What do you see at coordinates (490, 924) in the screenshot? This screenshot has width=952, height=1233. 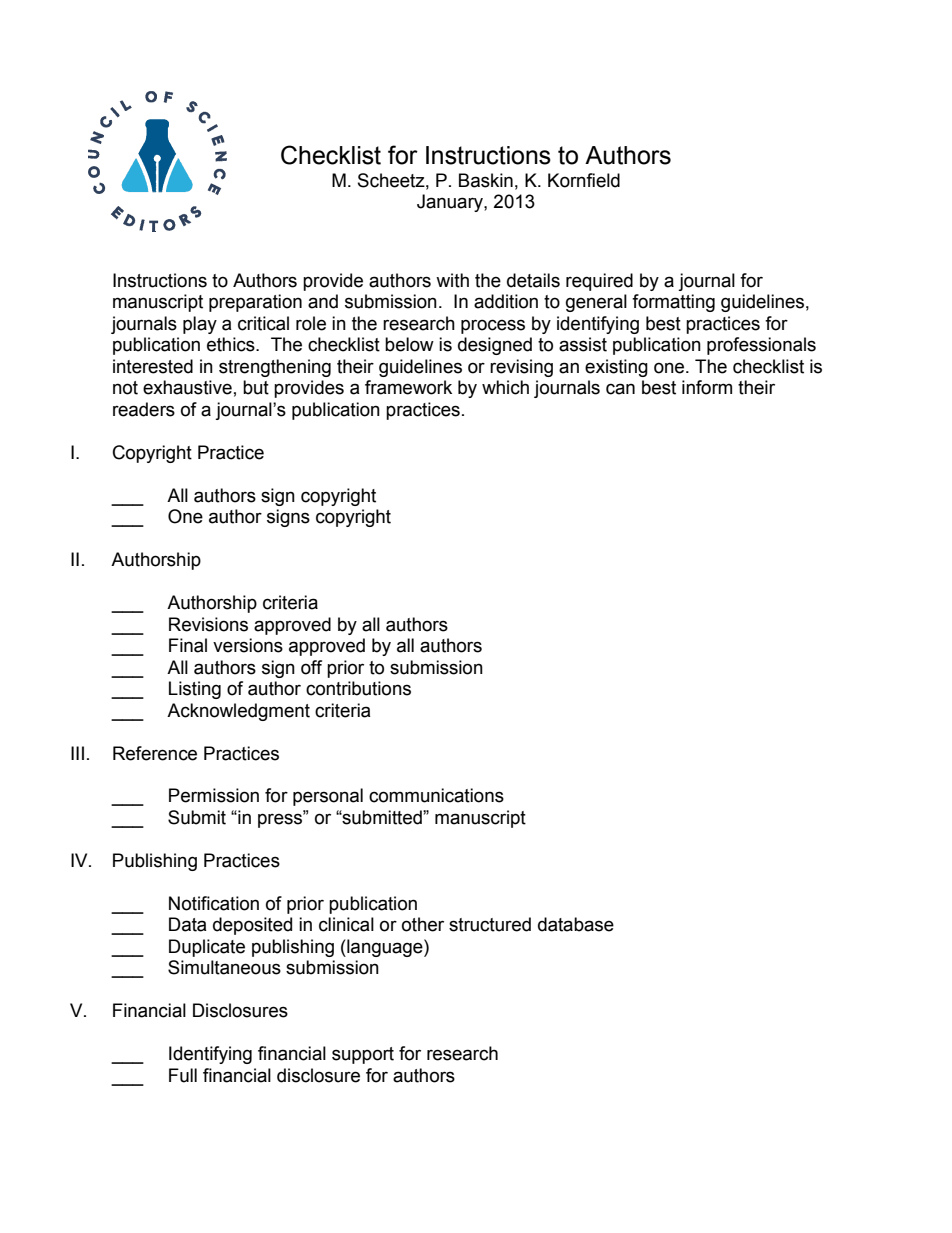 I see `structured` at bounding box center [490, 924].
